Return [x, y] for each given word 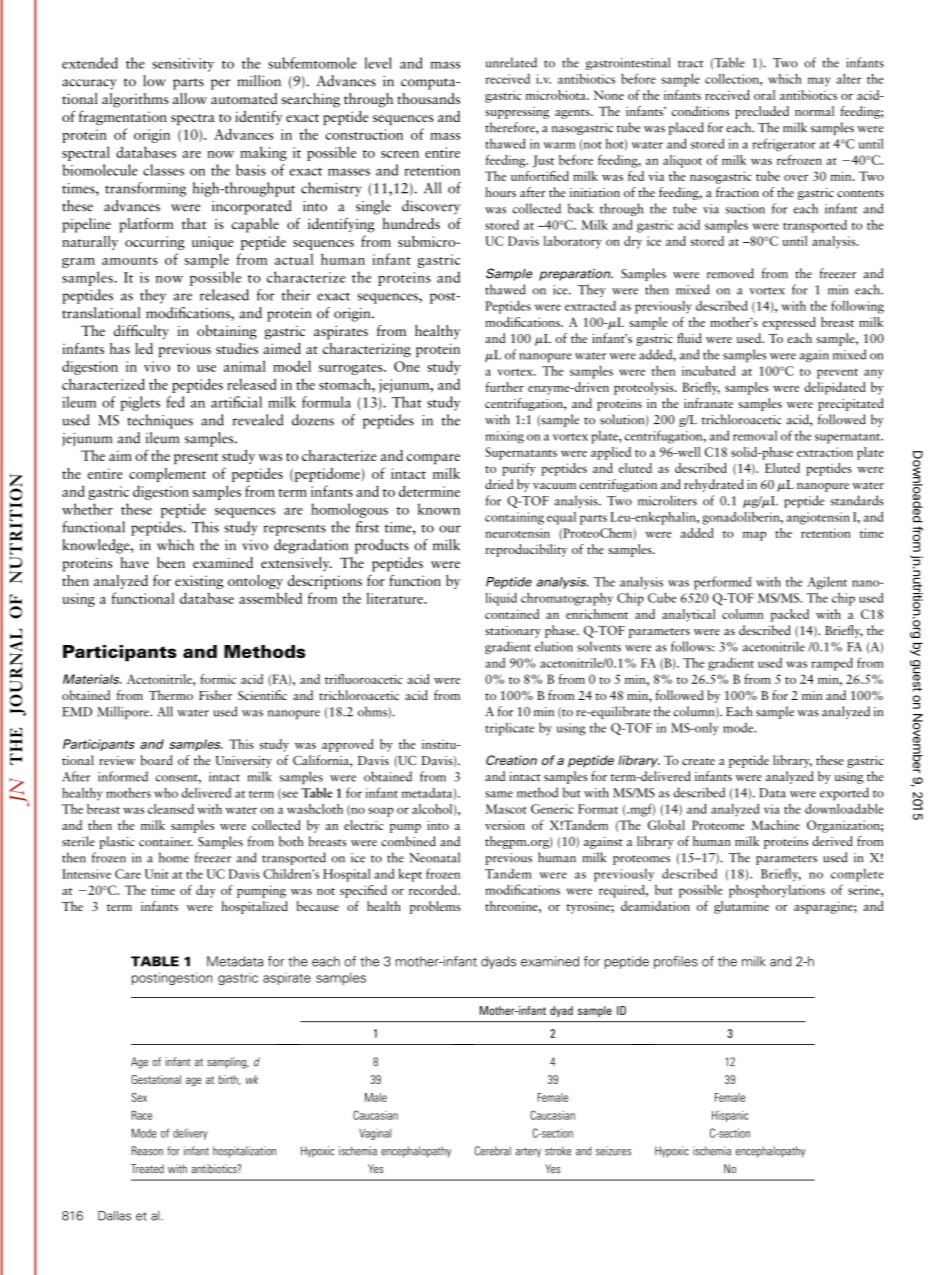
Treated [147, 1169]
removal [755, 435]
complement [167, 475]
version [505, 825]
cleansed [171, 809]
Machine [775, 825]
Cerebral [493, 1151]
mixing [504, 437]
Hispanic [730, 1116]
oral [764, 95]
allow [190, 98]
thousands [428, 98]
